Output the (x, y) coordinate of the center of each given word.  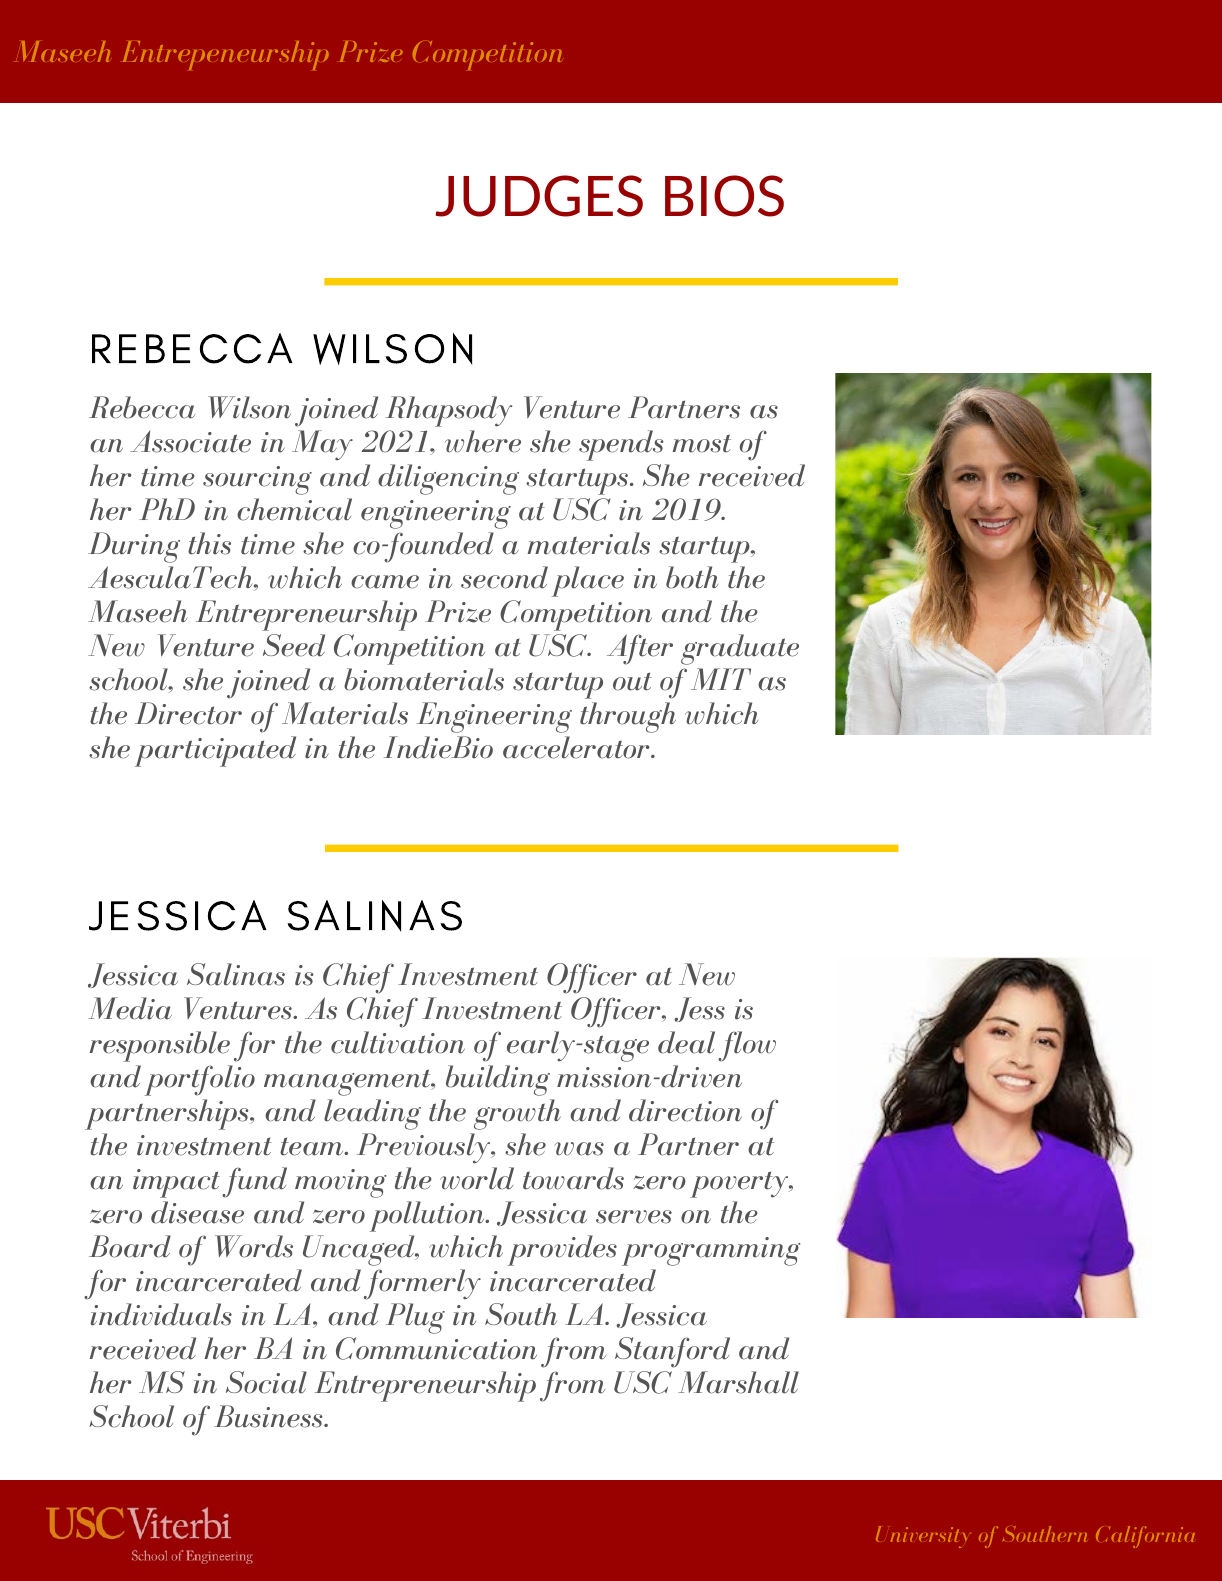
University (923, 1537)
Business (269, 1416)
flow (747, 1046)
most (701, 443)
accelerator (577, 747)
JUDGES (539, 196)
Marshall (738, 1382)
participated (215, 751)
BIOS (724, 196)
